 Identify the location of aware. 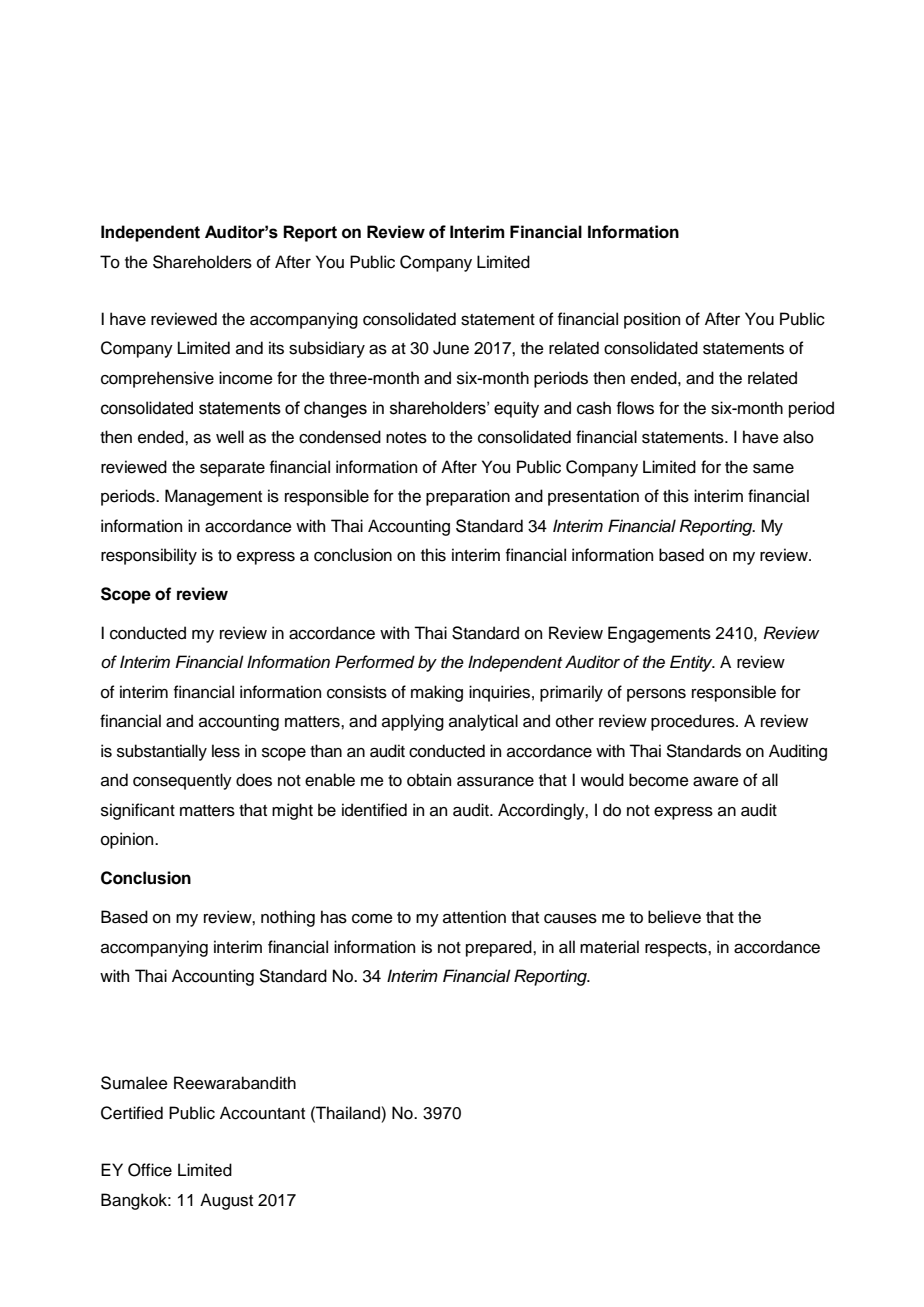
(716, 782).
